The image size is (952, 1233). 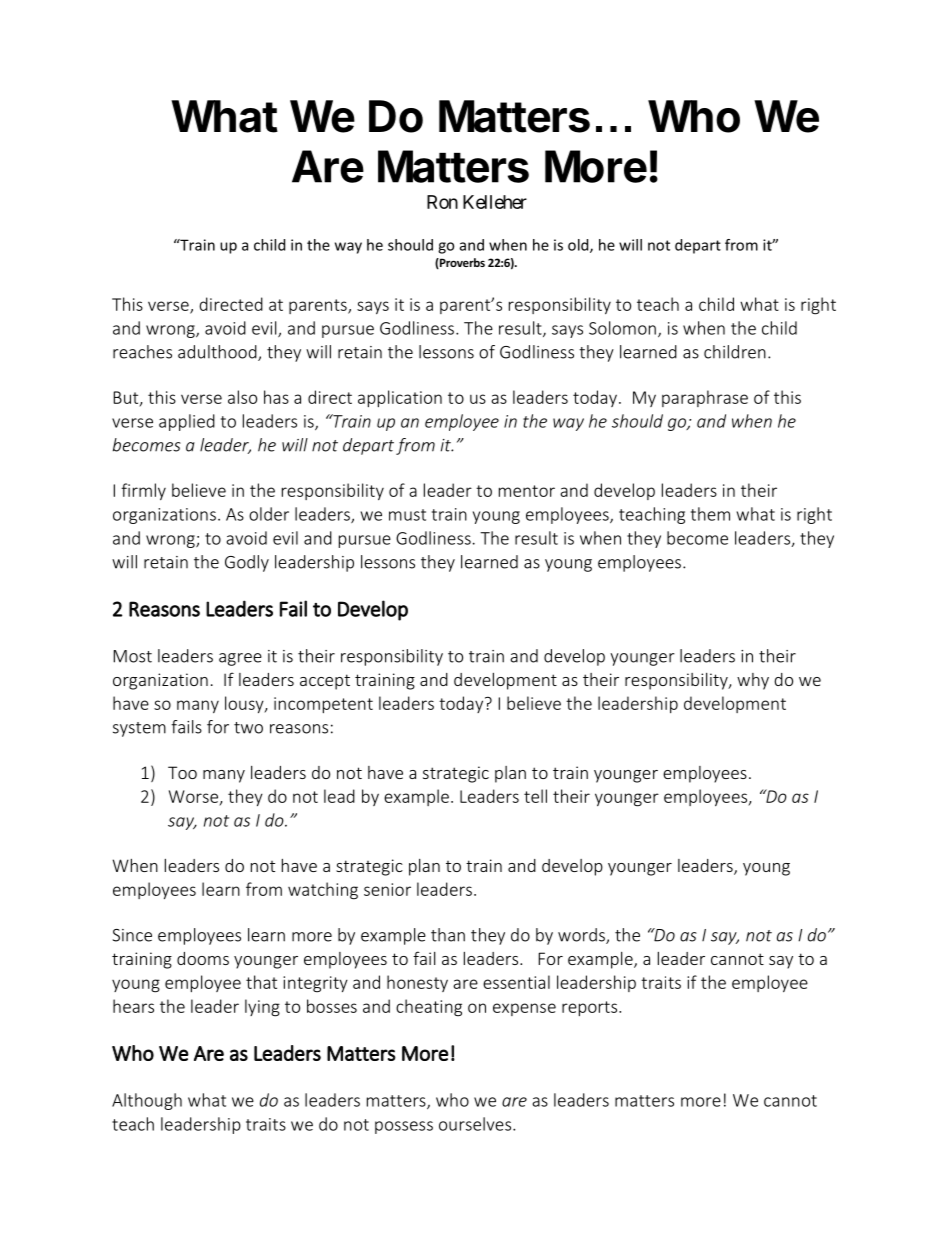 I want to click on adulthood, so click(x=218, y=353).
